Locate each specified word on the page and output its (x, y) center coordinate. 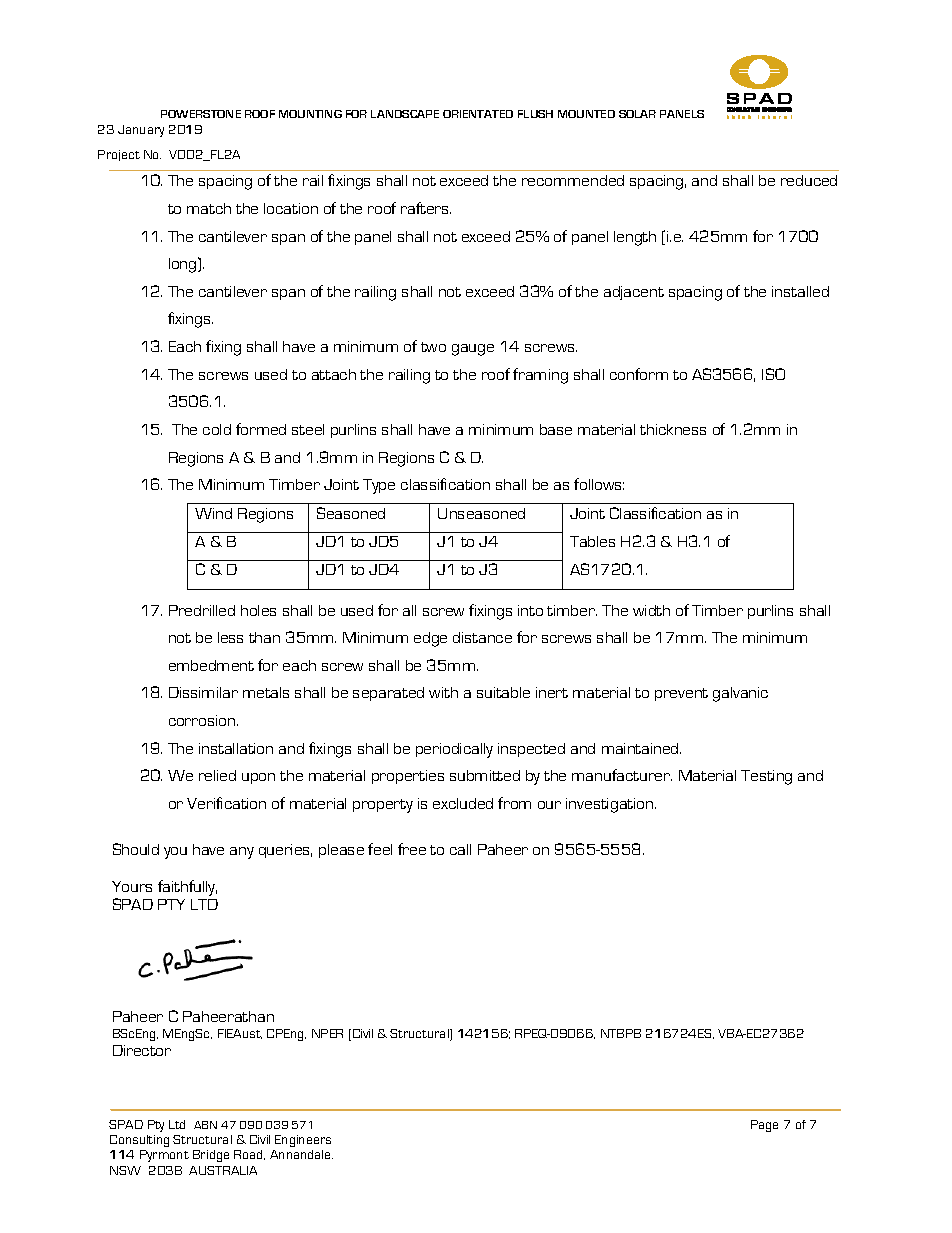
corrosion (203, 720)
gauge (473, 350)
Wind (213, 513)
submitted (485, 775)
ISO (773, 374)
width (651, 610)
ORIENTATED (478, 114)
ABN (205, 1125)
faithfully (187, 888)
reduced (809, 180)
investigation (609, 805)
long (184, 265)
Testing (766, 777)
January (141, 131)
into (530, 610)
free (412, 849)
